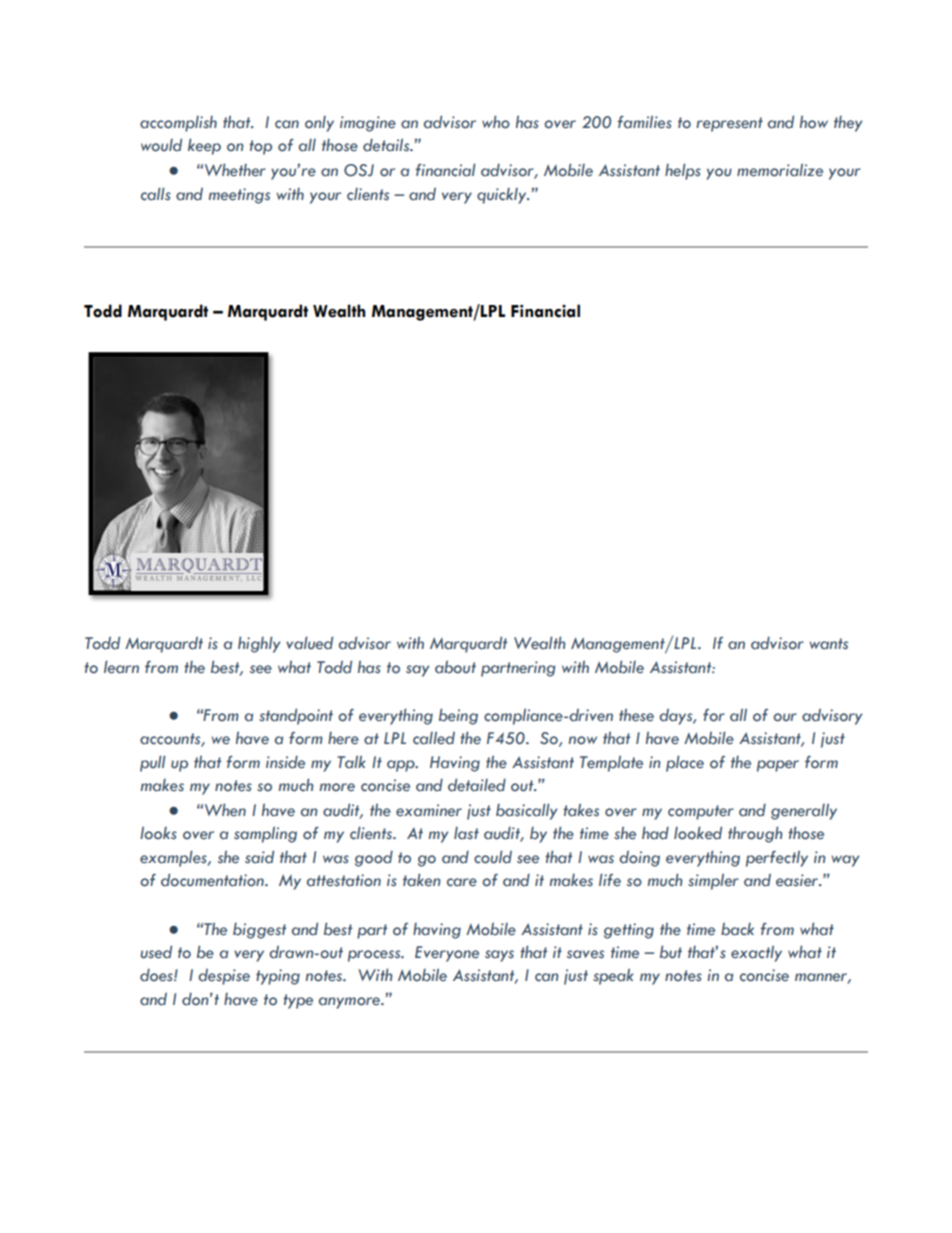 This image has width=952, height=1233. Describe the element at coordinates (204, 146) in the image. I see `keep` at that location.
